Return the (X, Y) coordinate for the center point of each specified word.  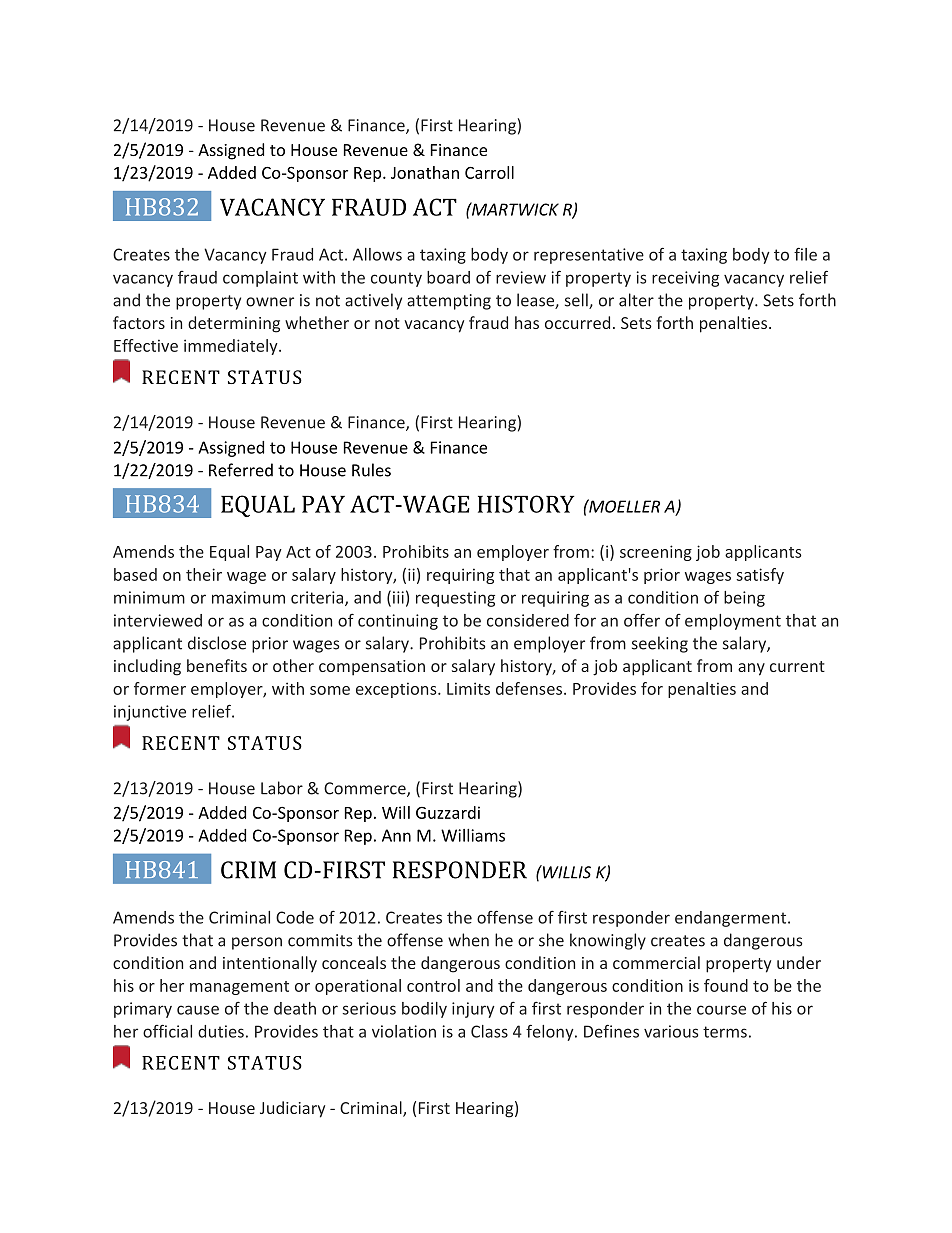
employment (733, 622)
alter (636, 300)
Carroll (489, 172)
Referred (241, 470)
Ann (396, 835)
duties (221, 1031)
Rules (371, 470)
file (805, 254)
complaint (260, 279)
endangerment (732, 919)
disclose (217, 643)
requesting (455, 599)
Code (295, 917)
